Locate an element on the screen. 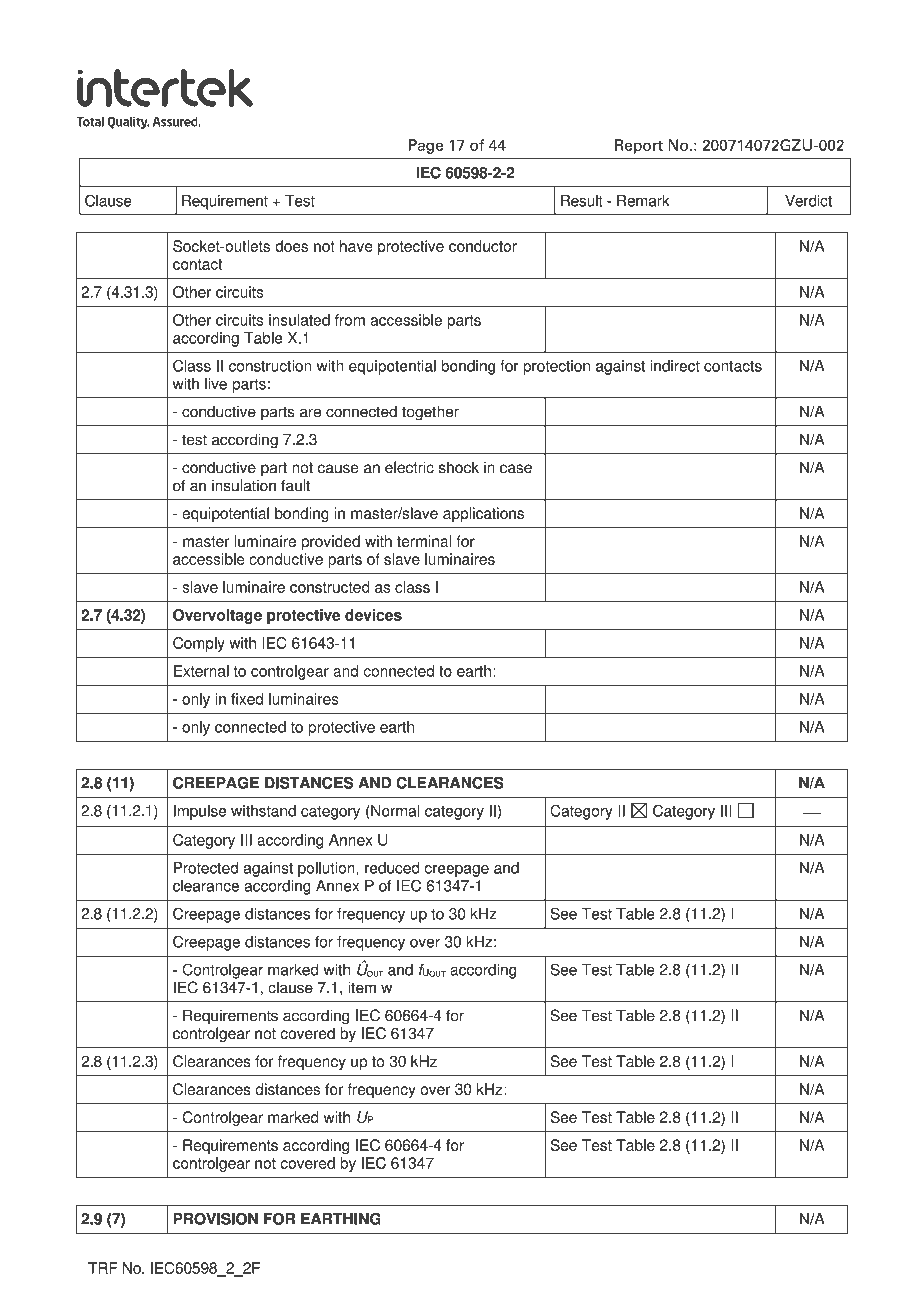 The width and height of the screenshot is (924, 1308). devices is located at coordinates (373, 615).
